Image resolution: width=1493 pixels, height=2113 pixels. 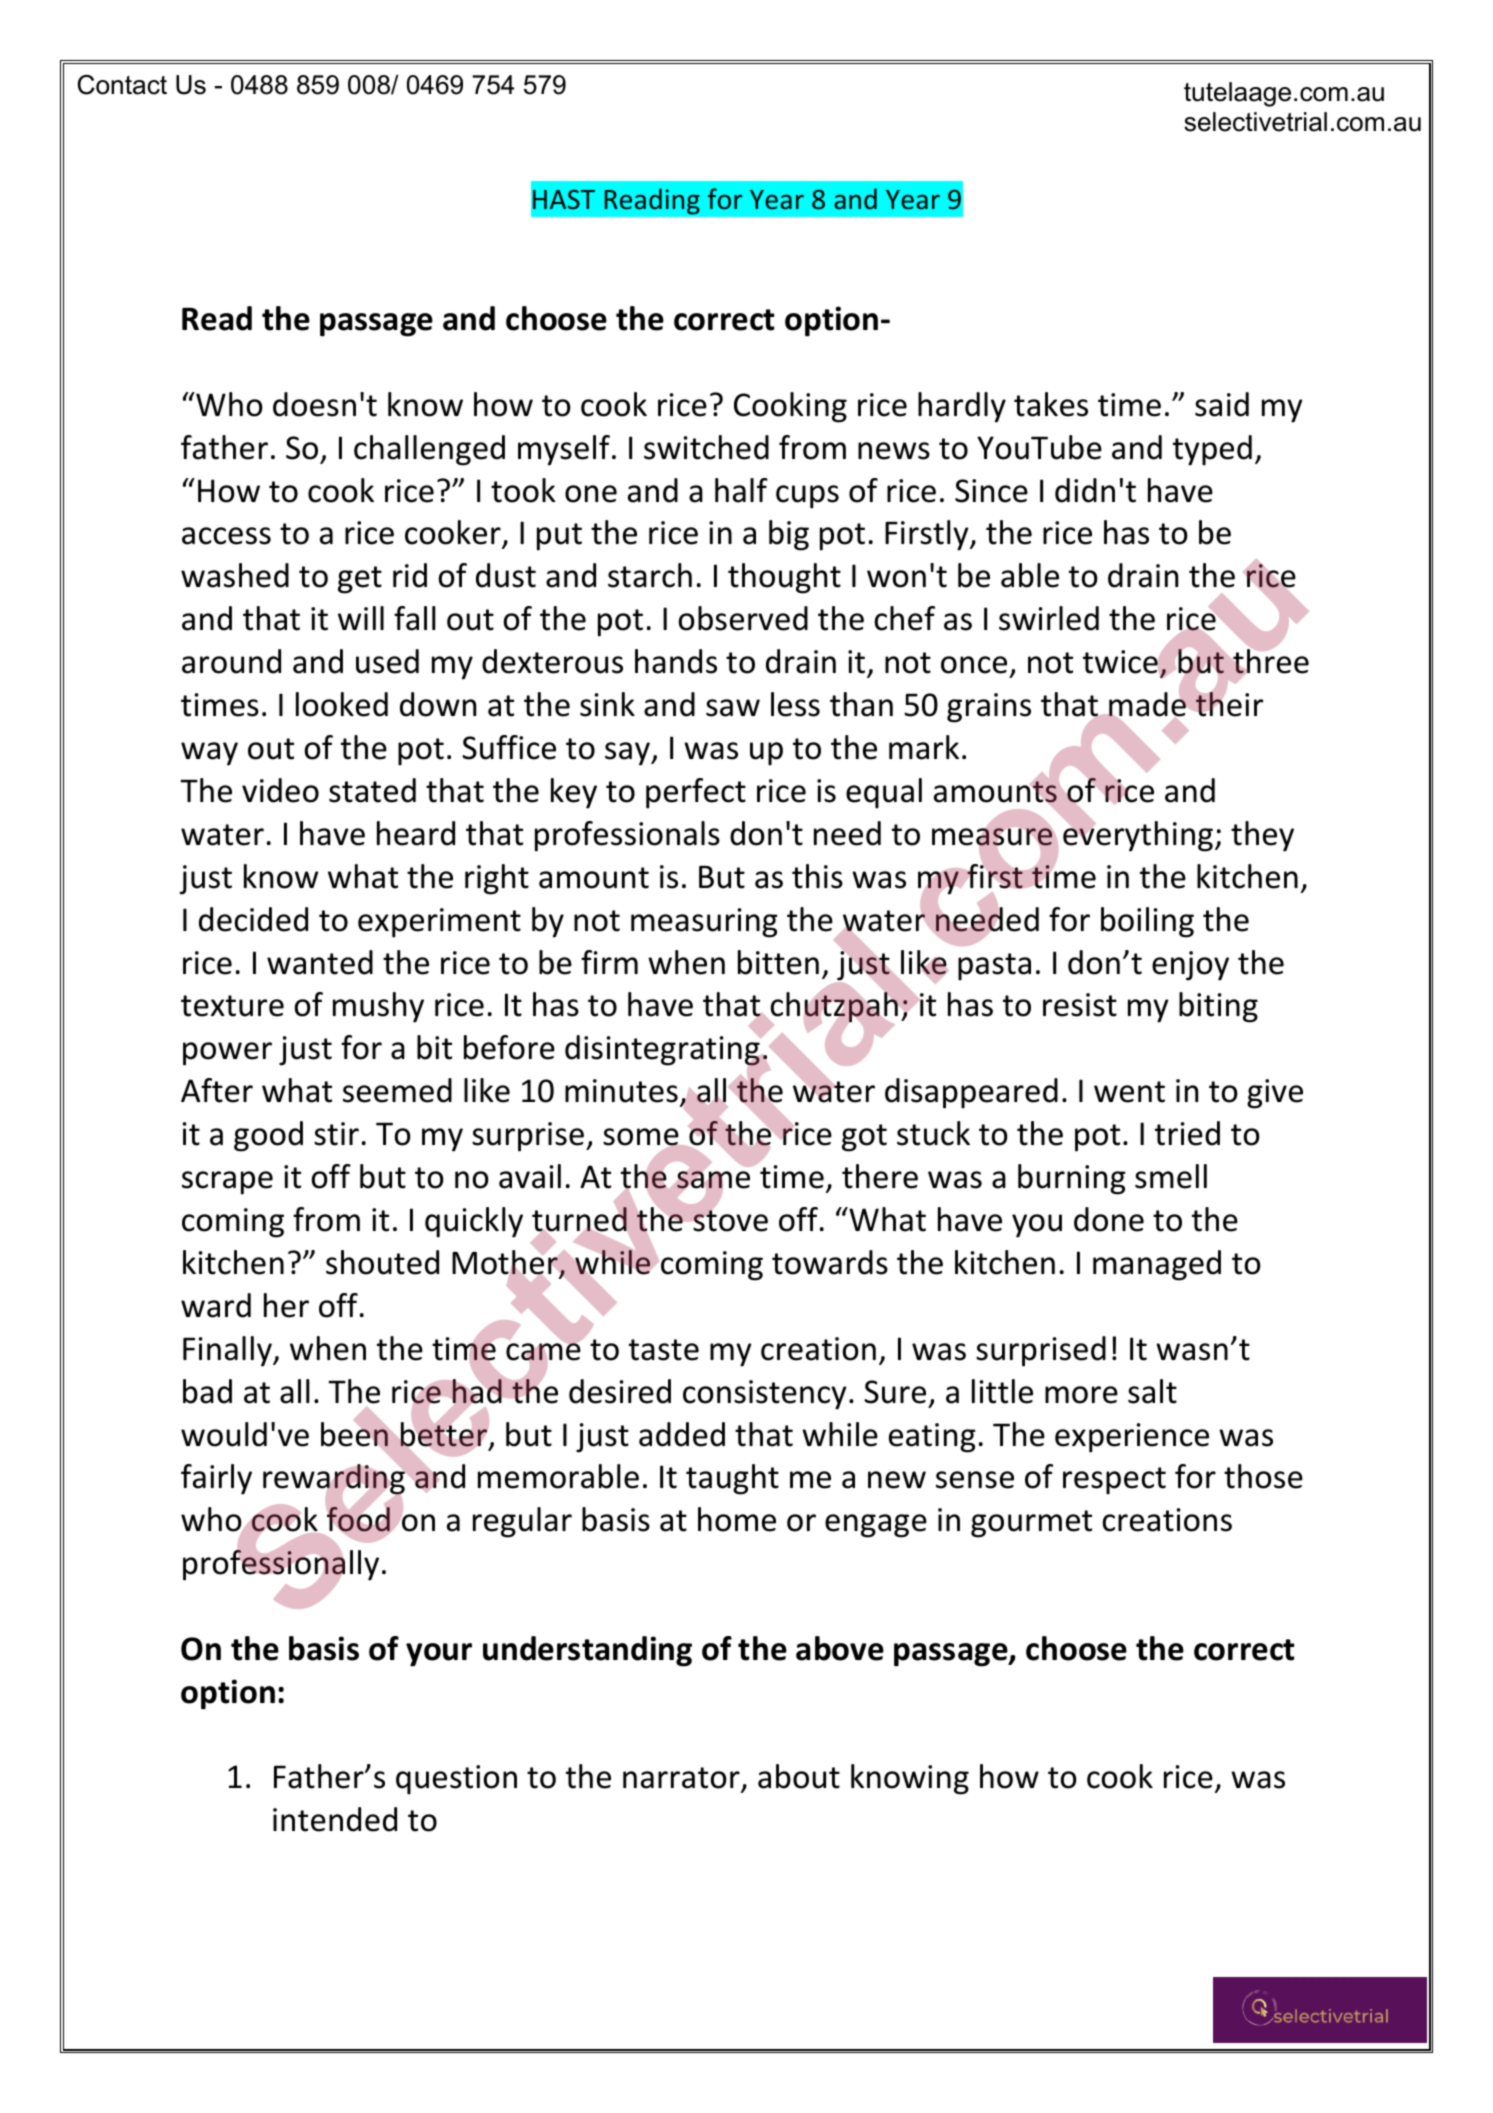 What do you see at coordinates (840, 1648) in the screenshot?
I see `above` at bounding box center [840, 1648].
